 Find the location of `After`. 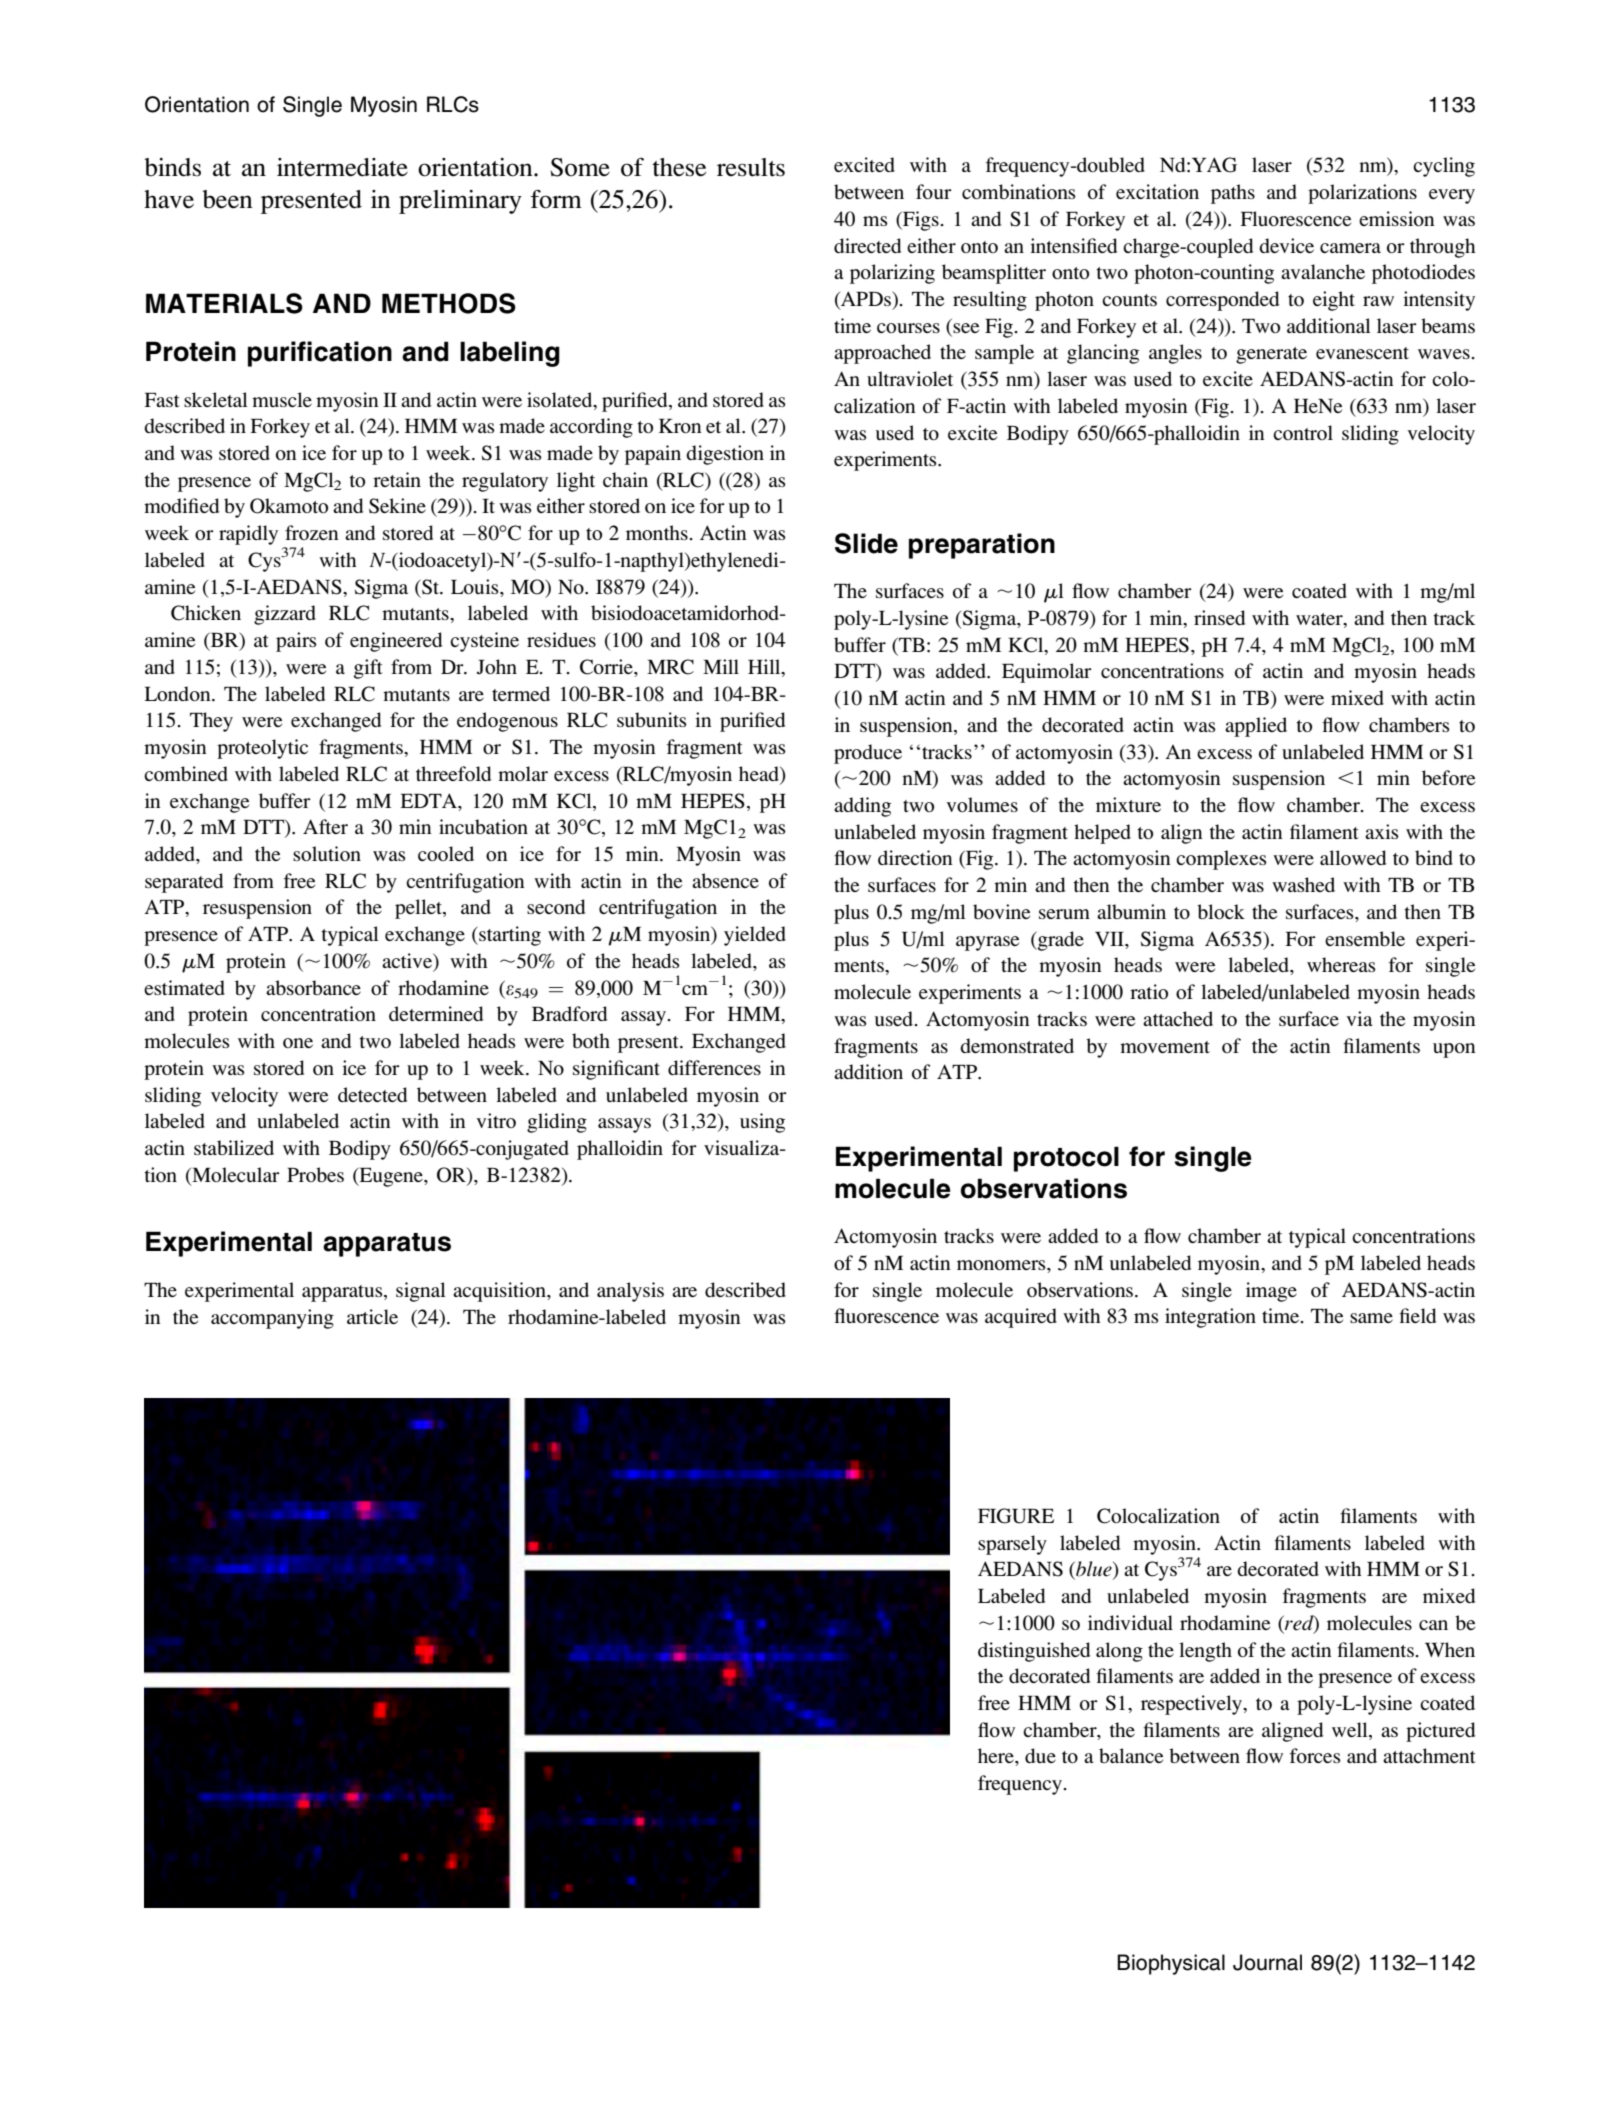

After is located at coordinates (325, 826).
